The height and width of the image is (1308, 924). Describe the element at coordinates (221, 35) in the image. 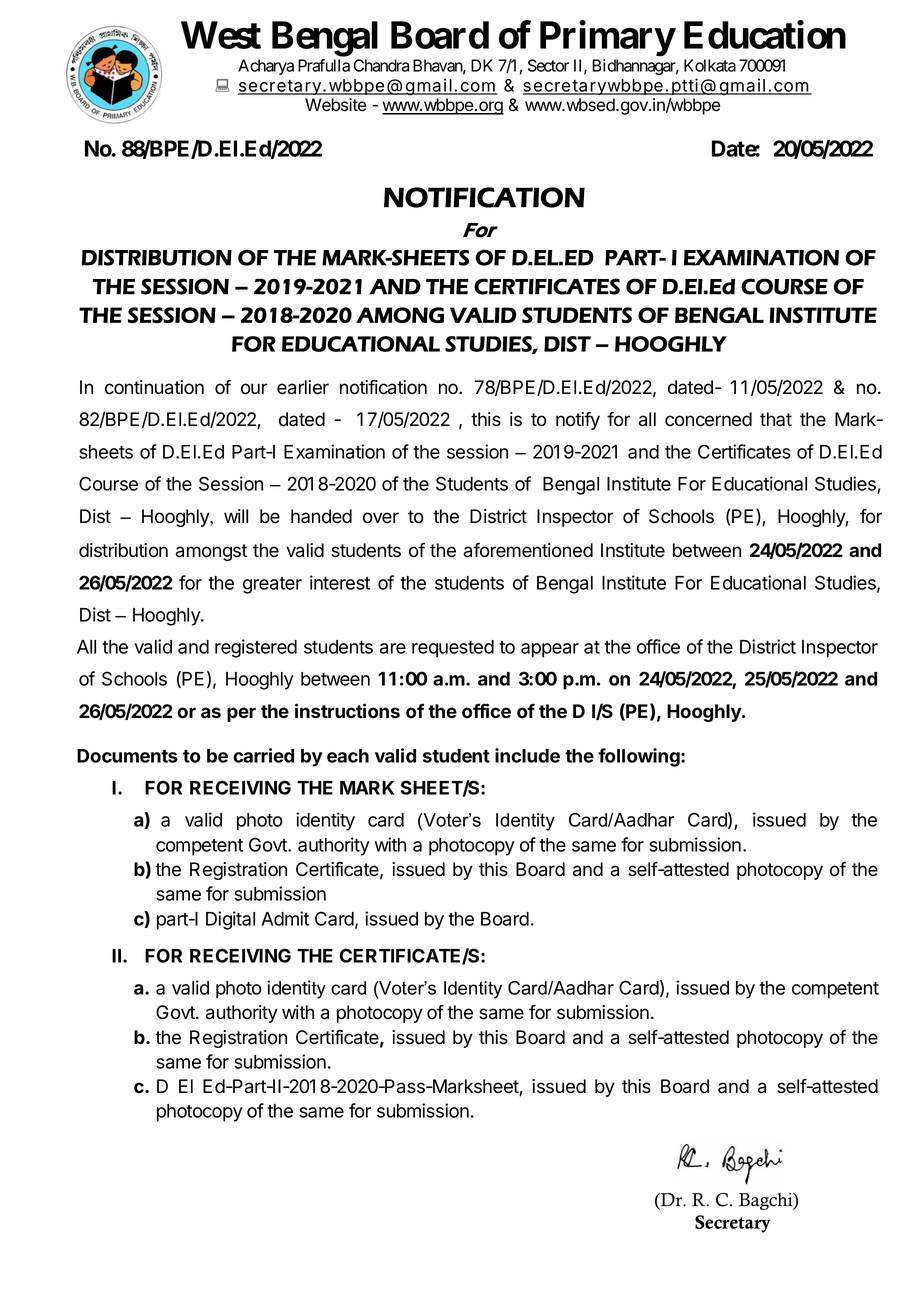

I see `West` at that location.
